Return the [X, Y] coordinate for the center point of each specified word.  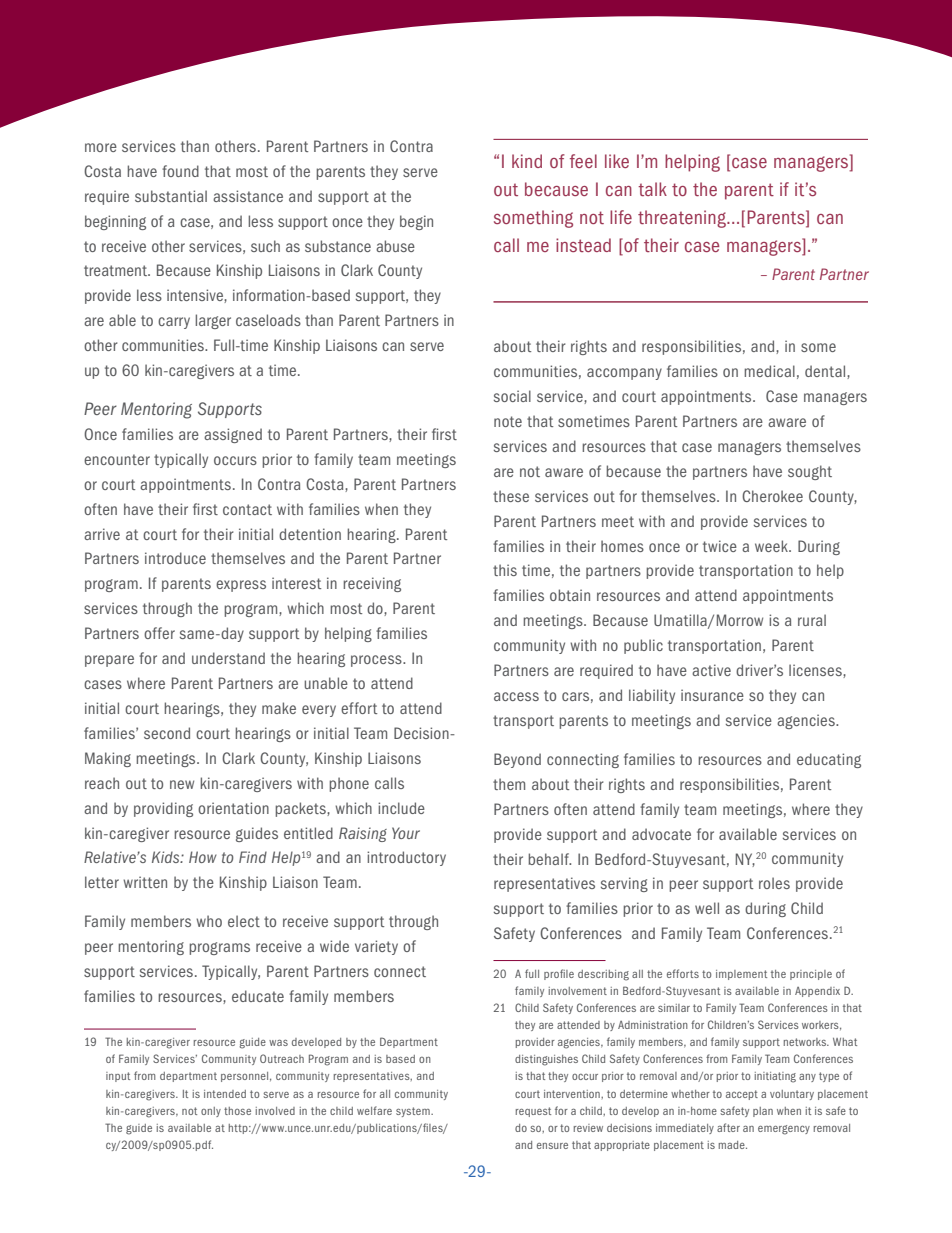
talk [652, 189]
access [516, 696]
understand [228, 658]
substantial [171, 196]
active [711, 670]
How [203, 857]
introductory [406, 858]
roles [774, 883]
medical [769, 371]
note [508, 421]
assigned [233, 435]
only [211, 1112]
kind [527, 161]
